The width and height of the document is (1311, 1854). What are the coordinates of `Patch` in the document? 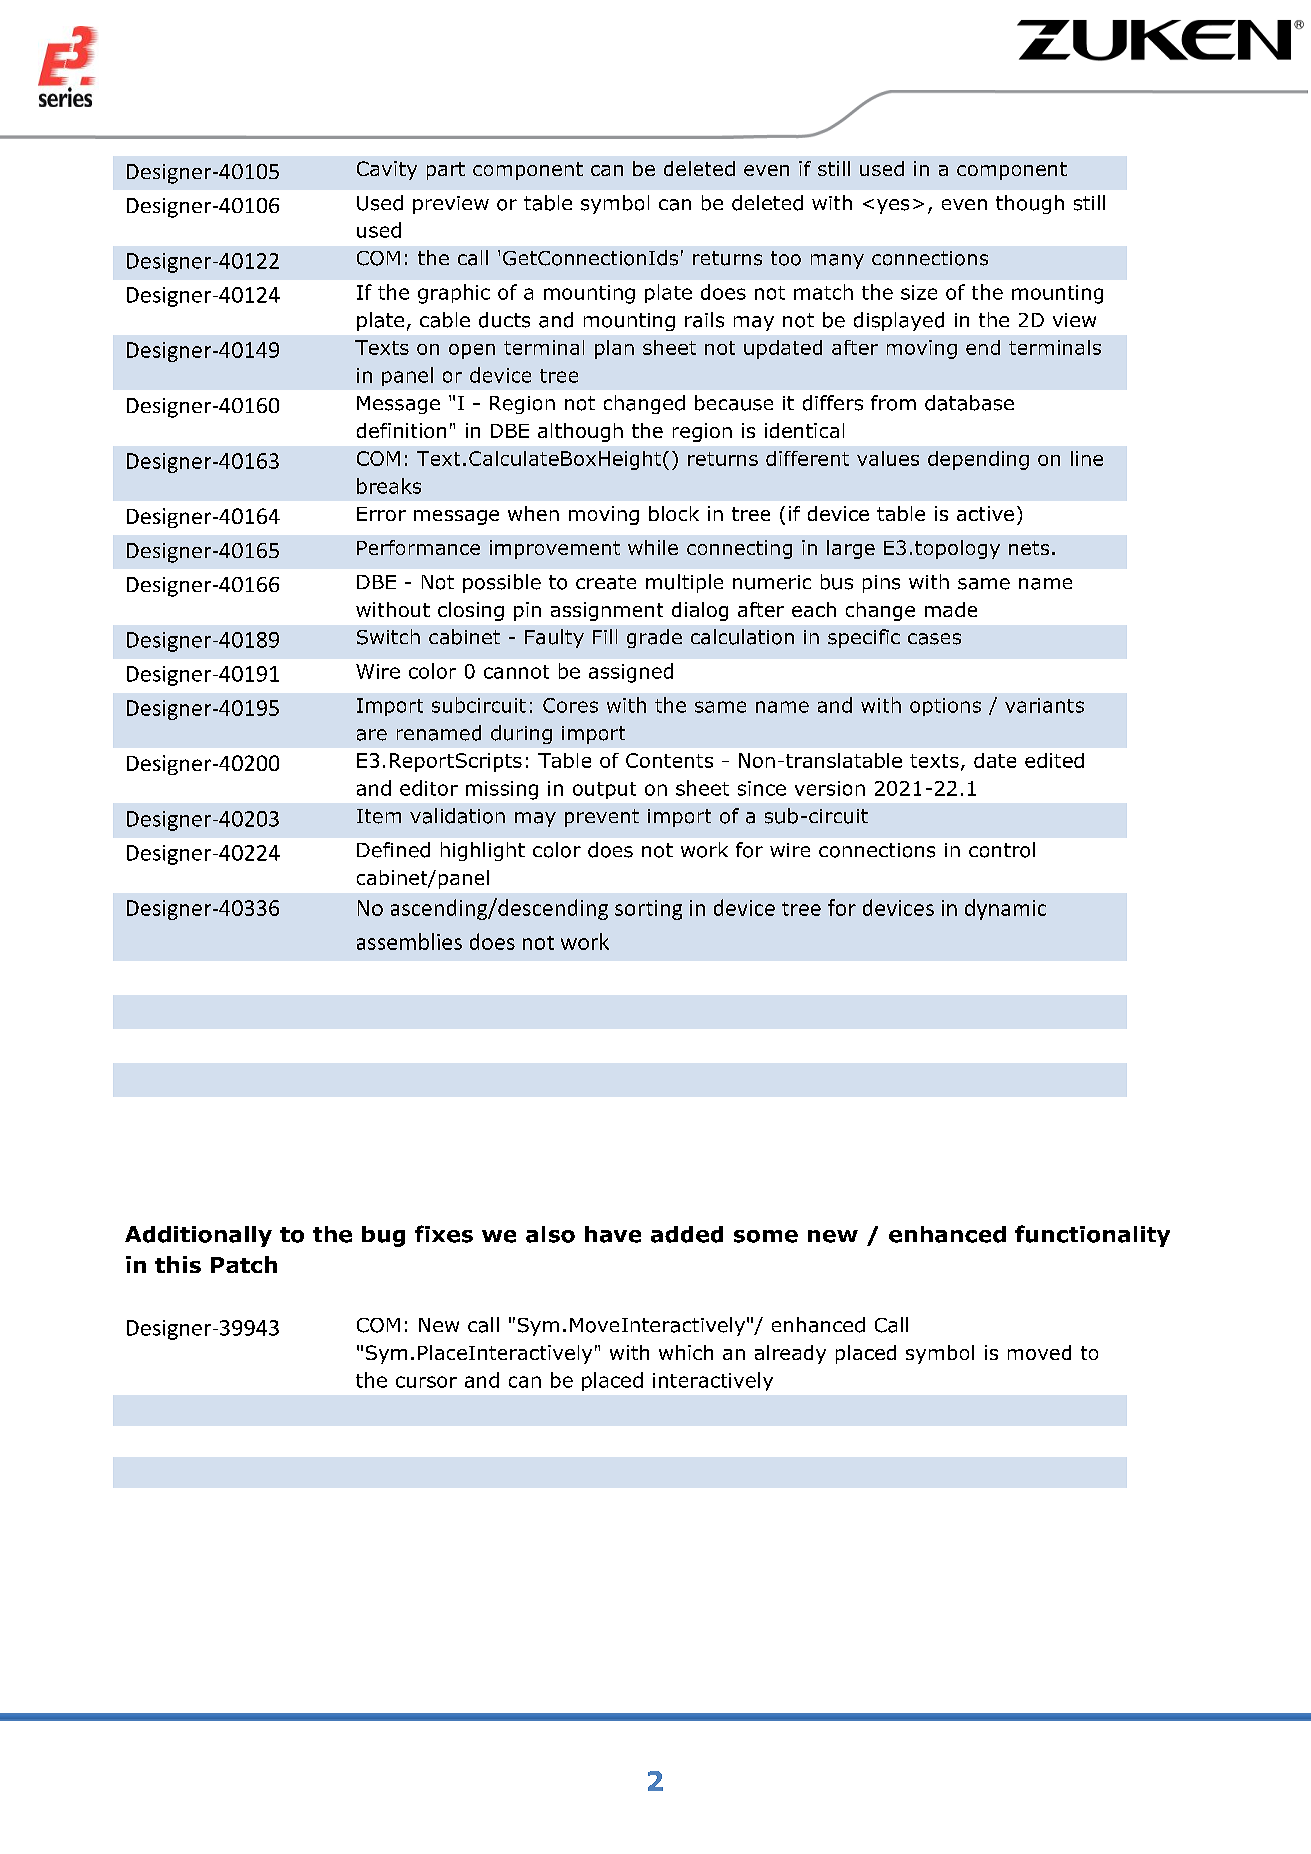 It's located at (244, 1264).
